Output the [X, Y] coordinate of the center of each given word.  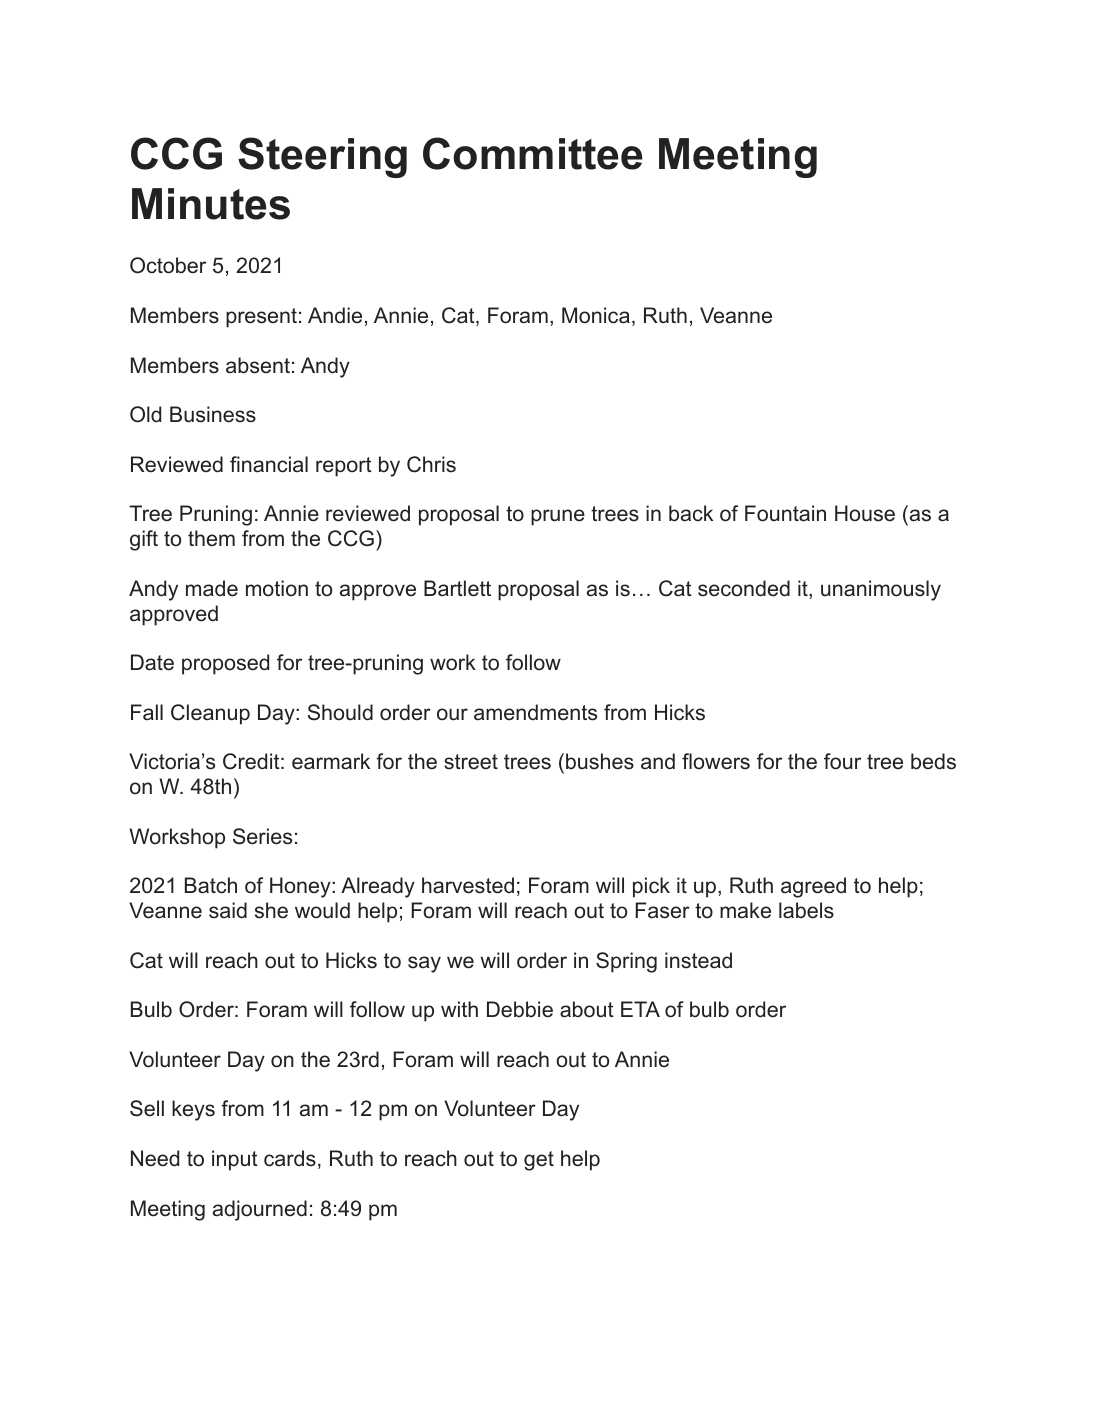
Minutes [211, 204]
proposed [225, 664]
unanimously [881, 590]
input [235, 1160]
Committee [533, 153]
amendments [535, 712]
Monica [596, 315]
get [539, 1161]
